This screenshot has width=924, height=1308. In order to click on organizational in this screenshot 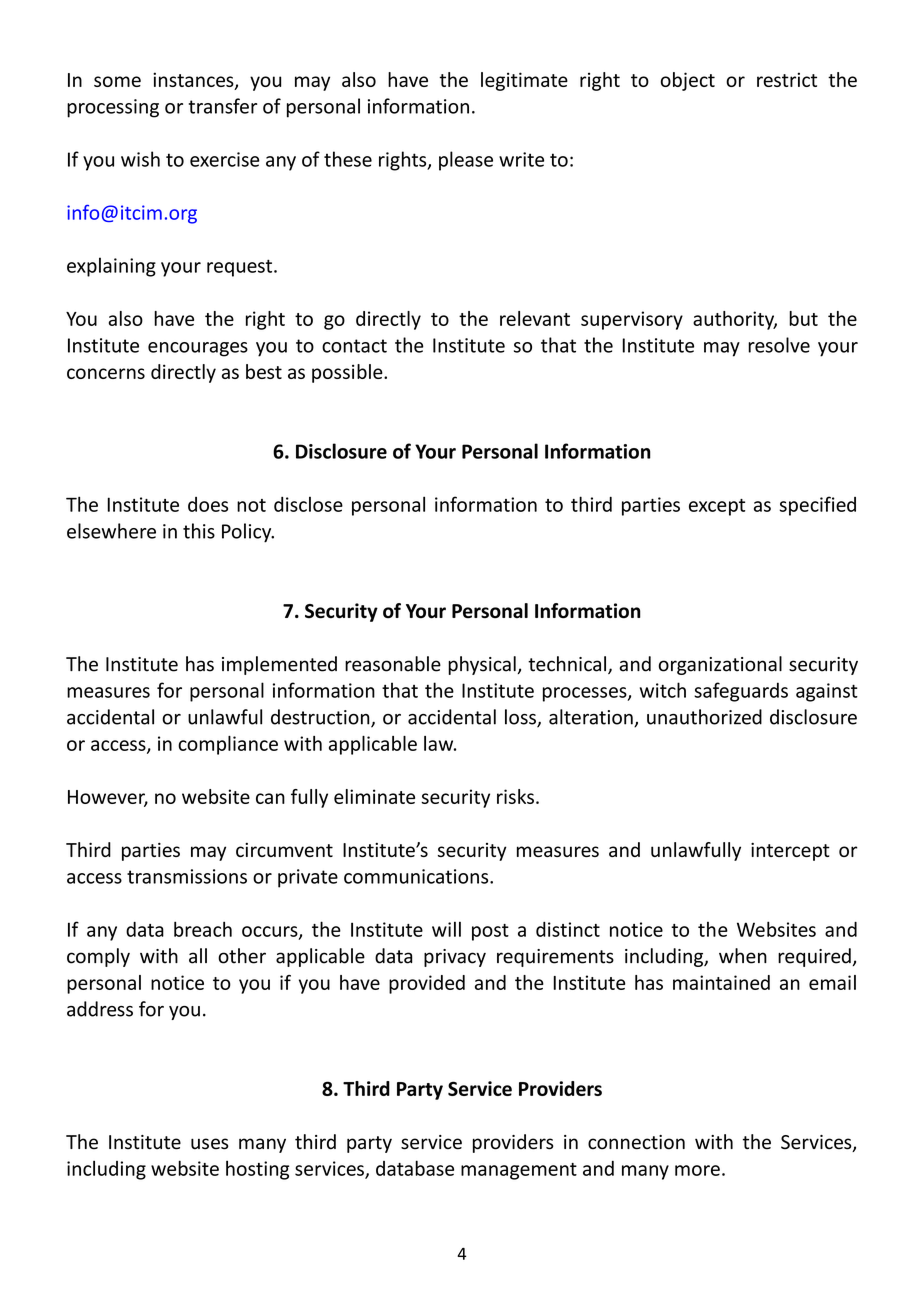, I will do `click(720, 665)`.
